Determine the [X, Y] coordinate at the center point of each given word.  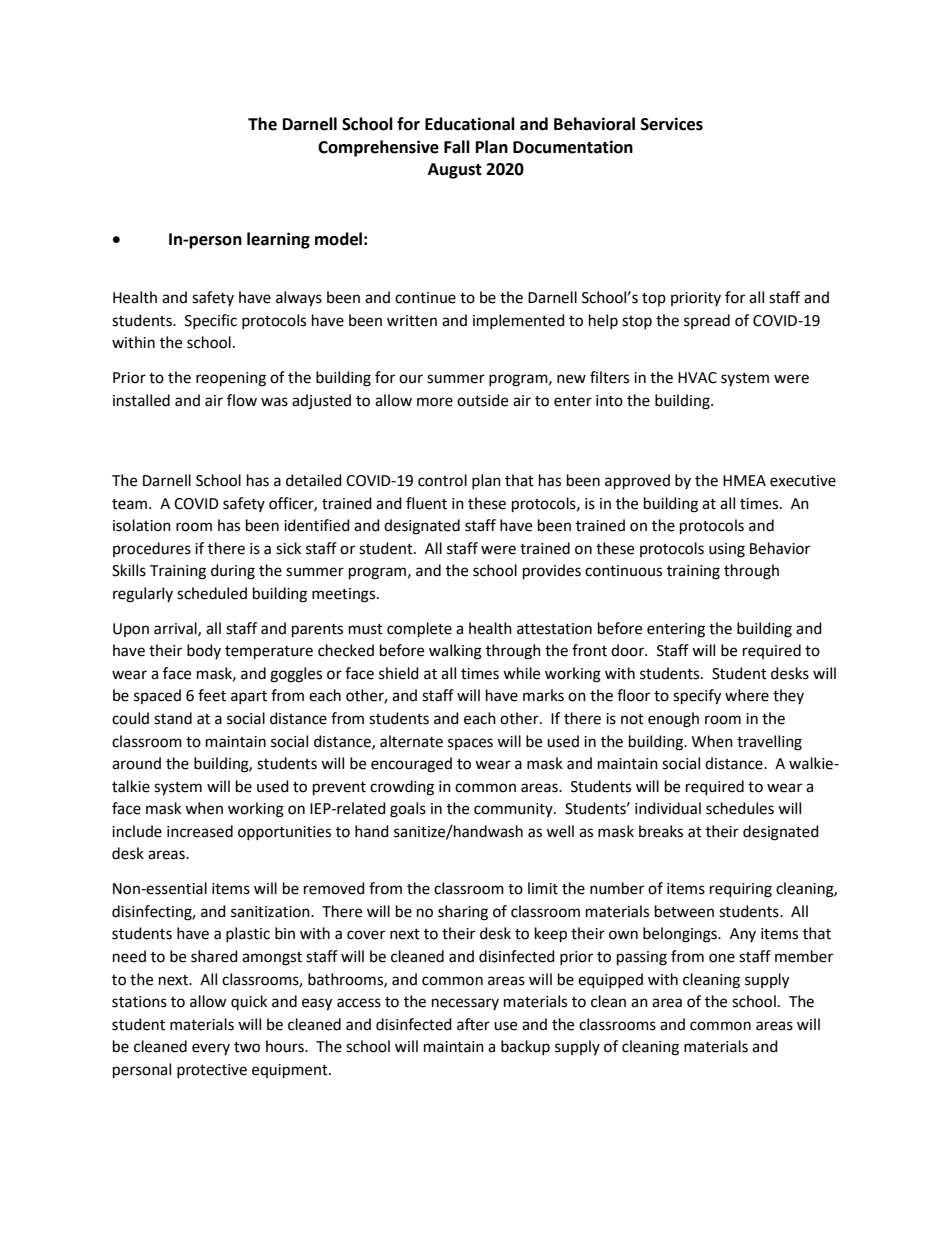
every [211, 1049]
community [514, 810]
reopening [231, 379]
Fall [457, 147]
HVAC [697, 378]
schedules [740, 808]
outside [482, 400]
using [727, 550]
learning [278, 240]
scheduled [212, 593]
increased [200, 831]
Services [672, 124]
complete [419, 630]
